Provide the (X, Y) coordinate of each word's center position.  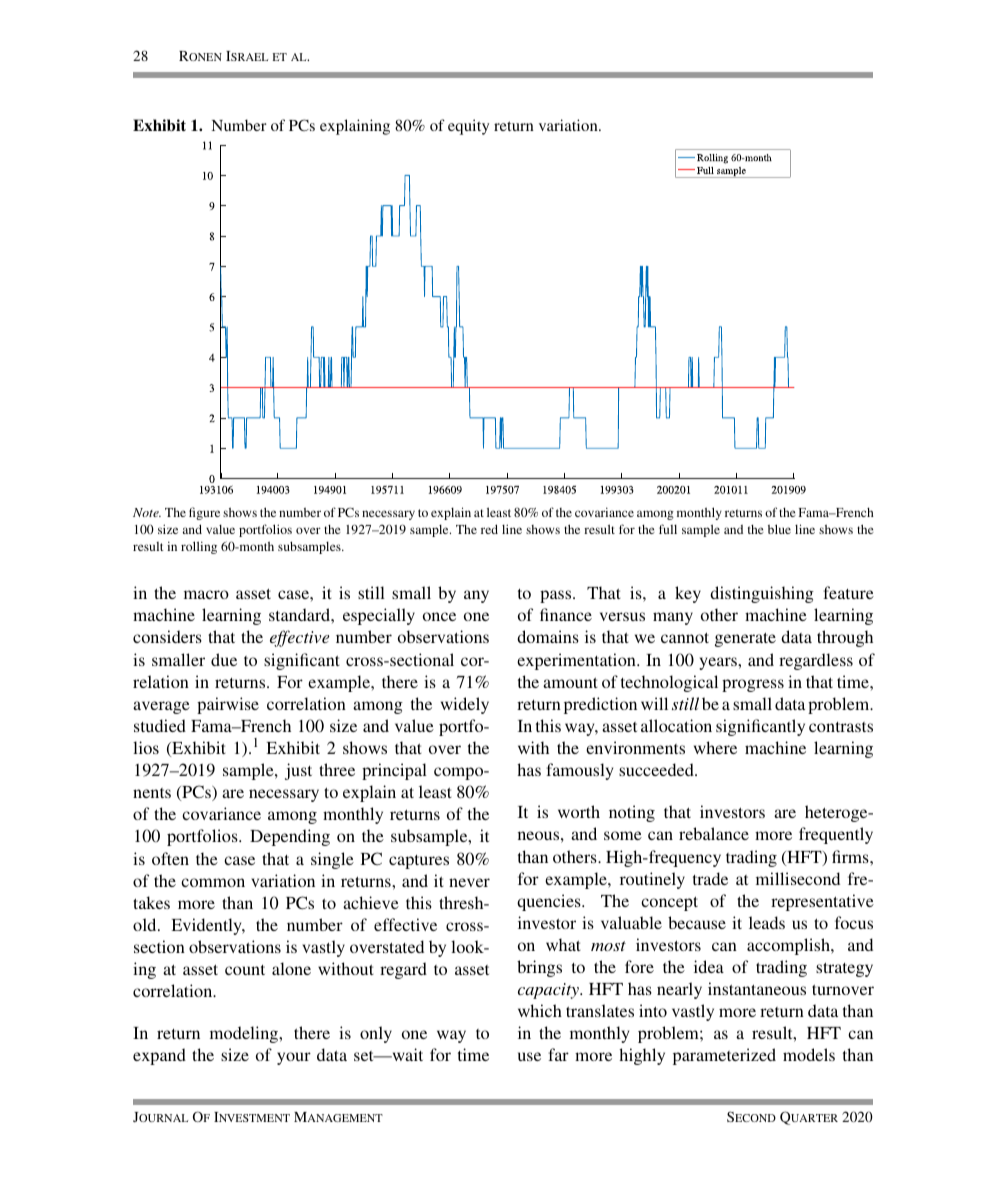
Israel (247, 56)
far (558, 1054)
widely (465, 705)
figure (204, 513)
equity (468, 127)
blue (779, 529)
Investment (252, 1117)
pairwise (228, 705)
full (668, 529)
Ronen (200, 56)
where (715, 747)
